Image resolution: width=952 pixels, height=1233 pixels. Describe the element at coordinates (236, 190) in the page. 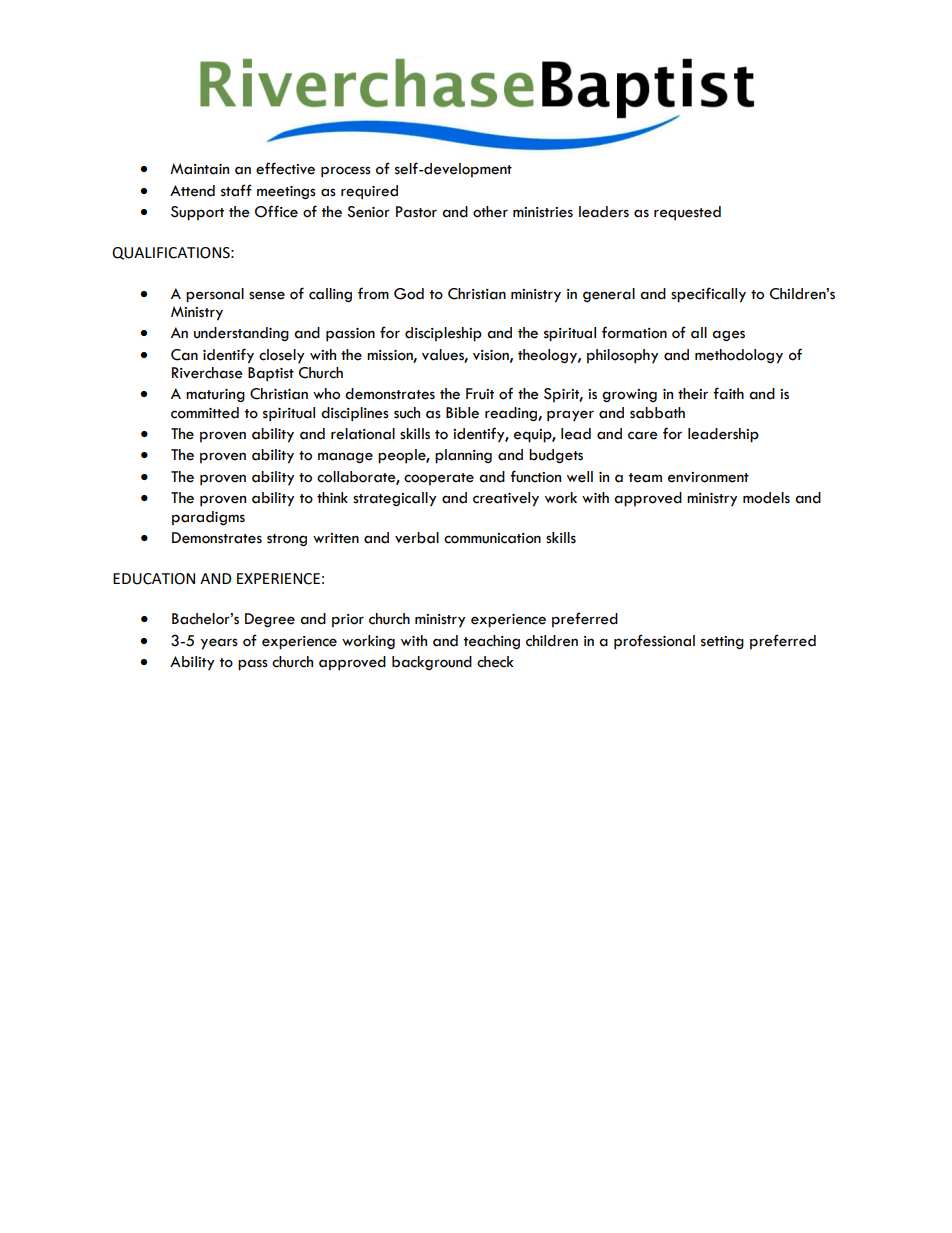

I see `staff` at that location.
